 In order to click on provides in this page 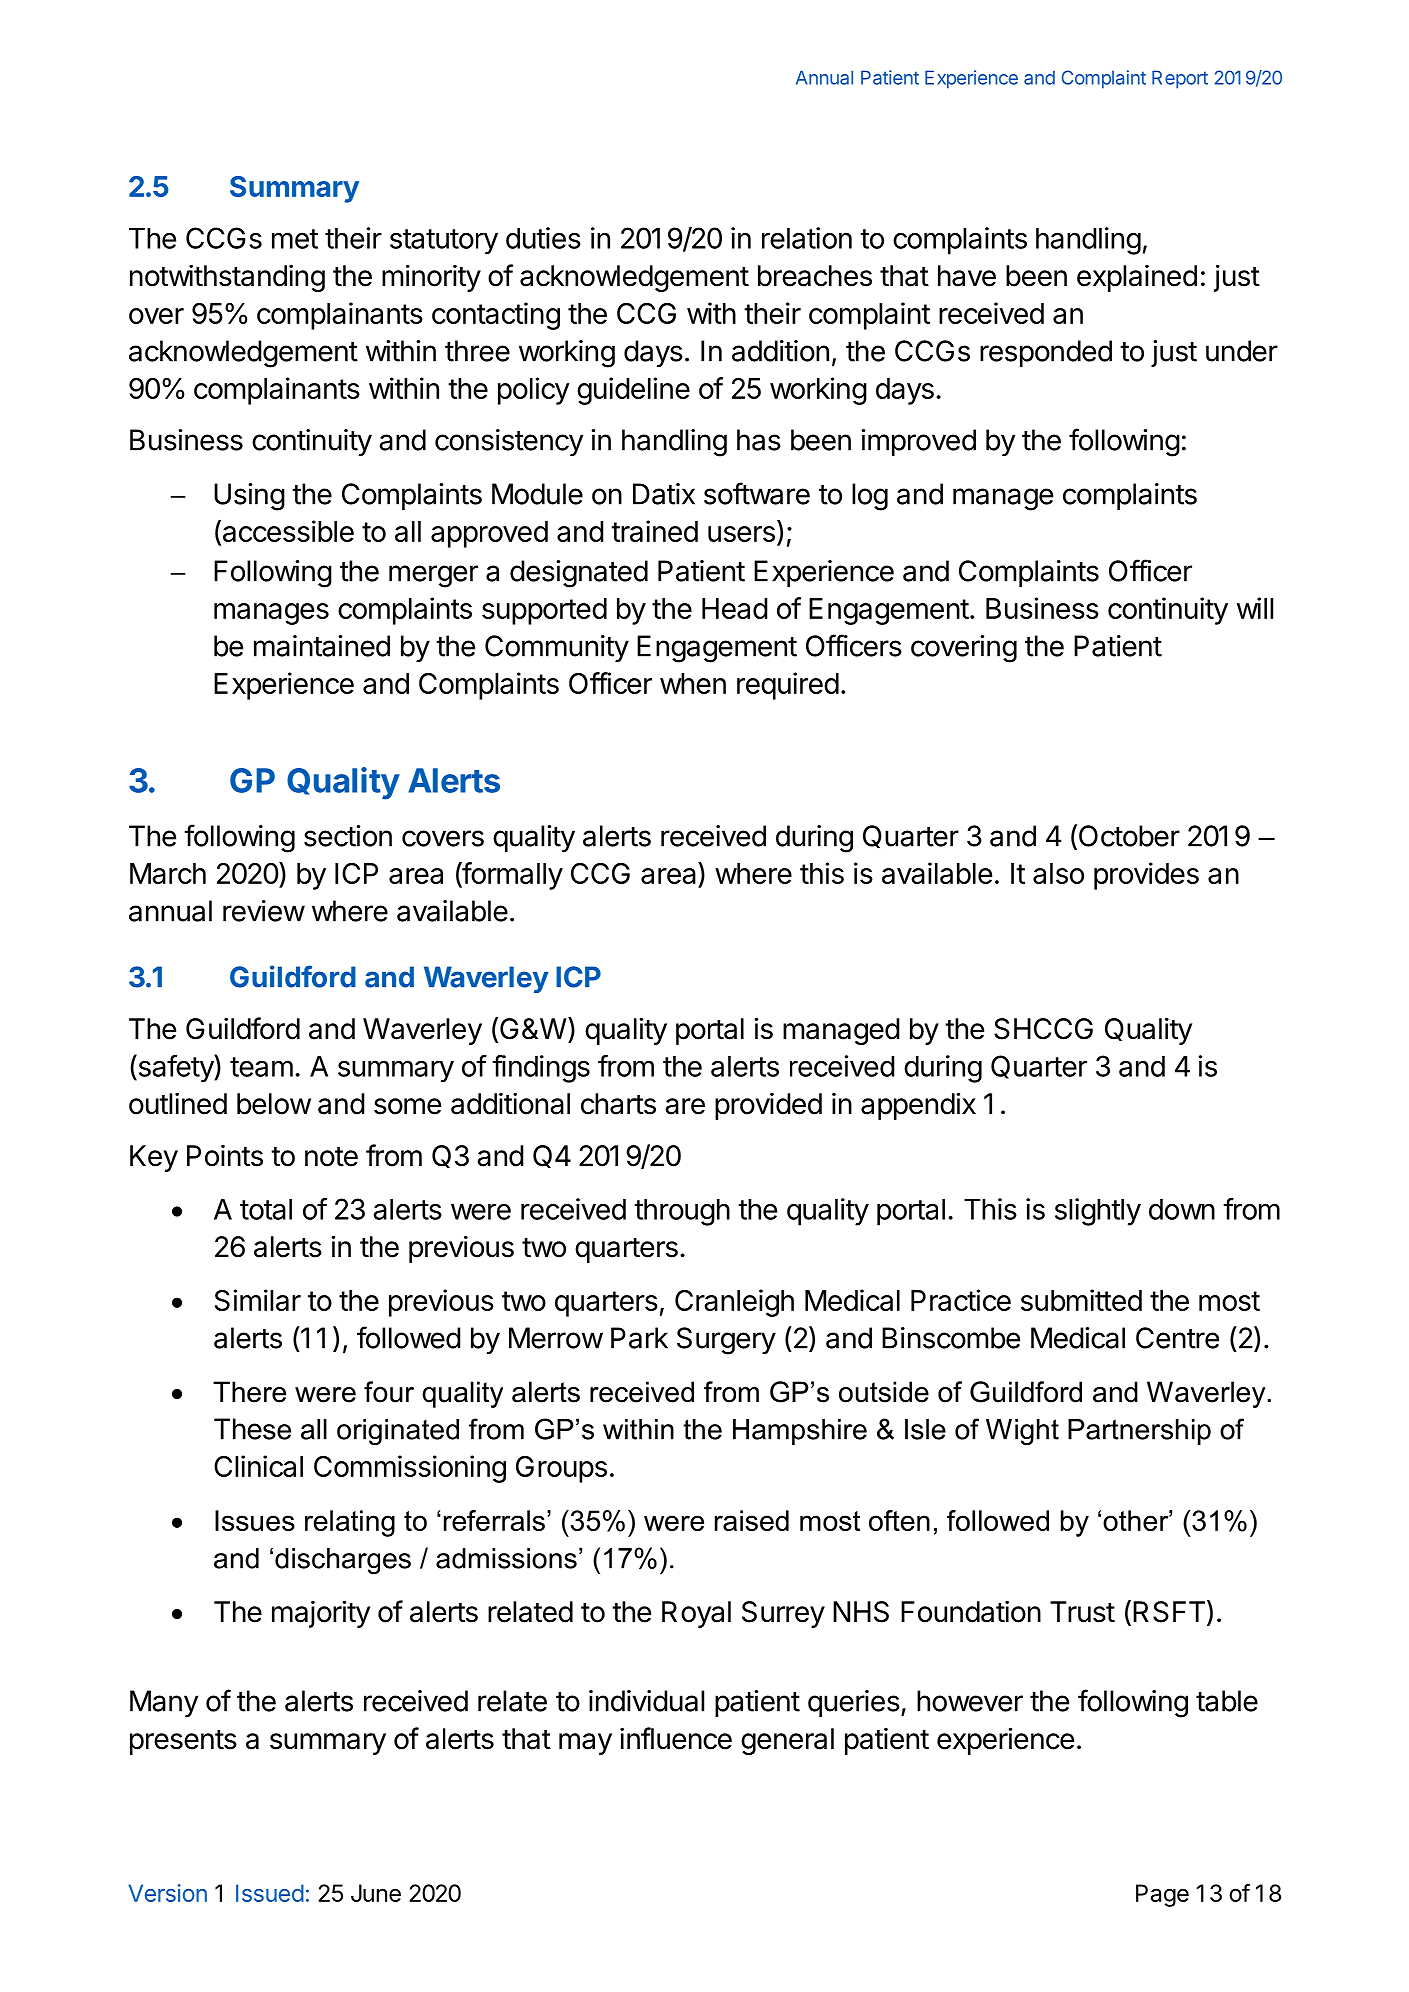, I will do `click(1146, 876)`.
